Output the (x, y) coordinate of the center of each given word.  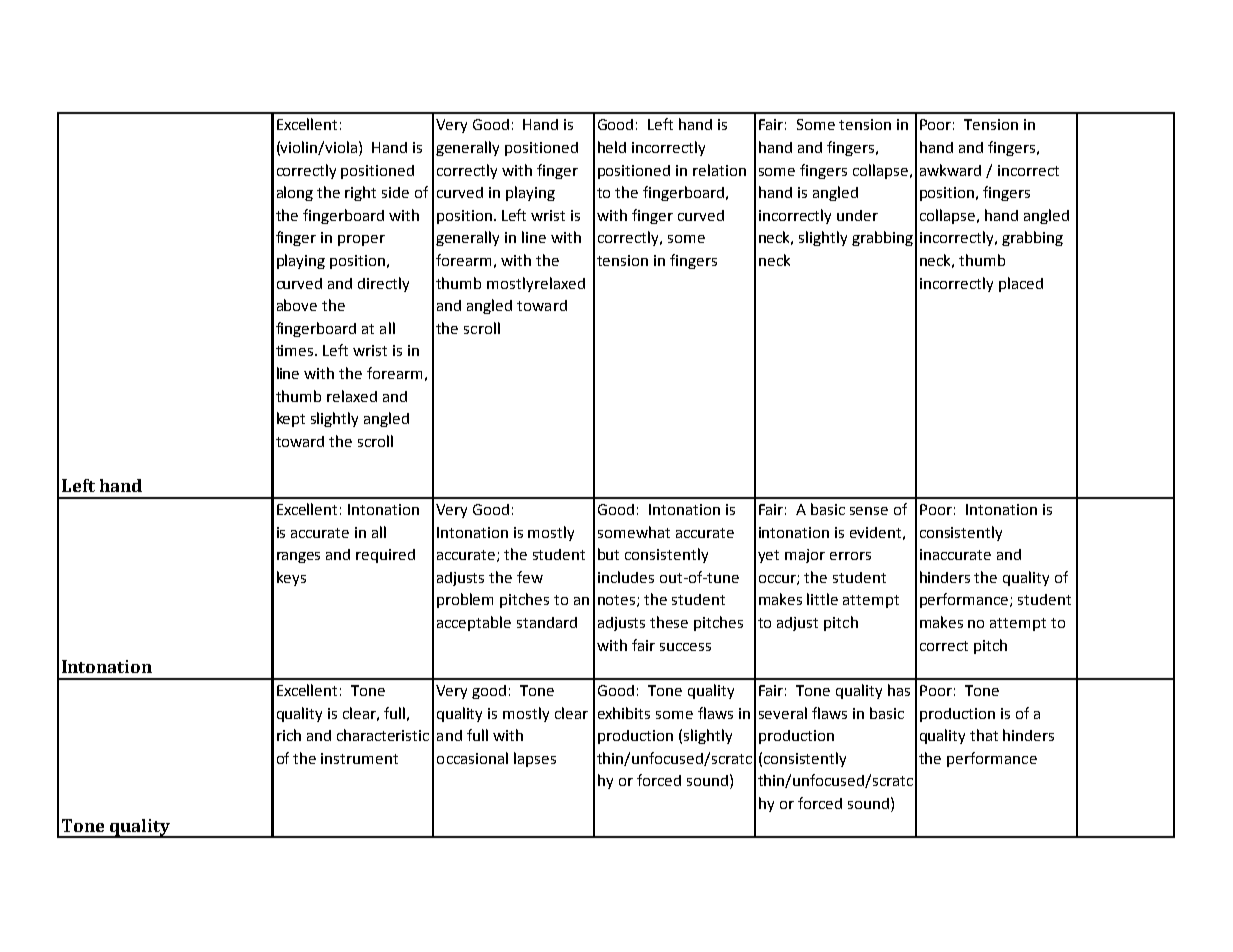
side (395, 192)
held (612, 147)
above (297, 305)
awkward (950, 170)
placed (1021, 284)
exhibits (624, 713)
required (385, 556)
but (608, 554)
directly (383, 284)
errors (850, 556)
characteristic (383, 735)
